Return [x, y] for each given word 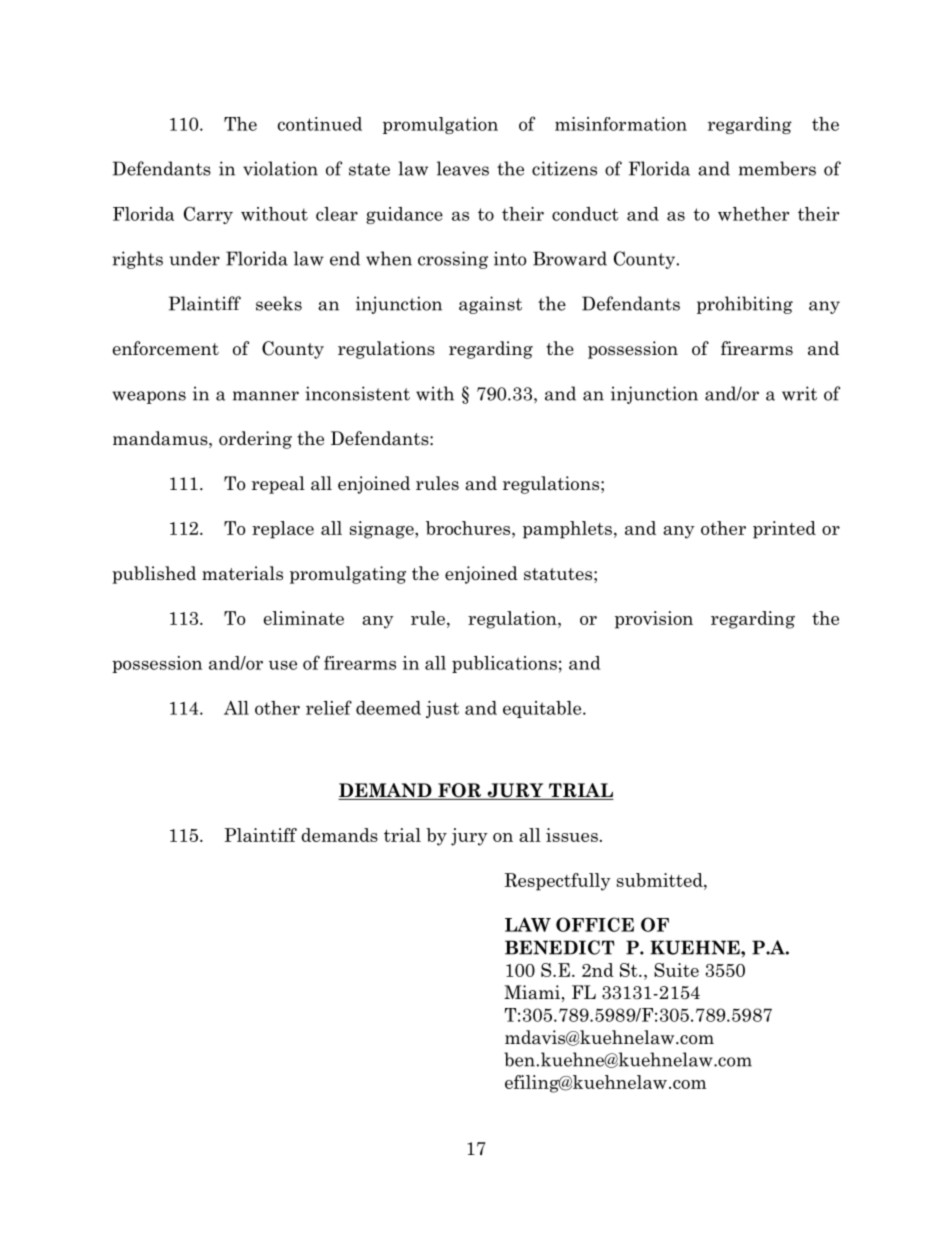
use [283, 665]
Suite [676, 970]
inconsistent [357, 393]
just [442, 709]
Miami [532, 992]
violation [280, 168]
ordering [255, 440]
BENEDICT [560, 947]
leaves [463, 168]
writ [799, 393]
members [777, 168]
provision [654, 620]
